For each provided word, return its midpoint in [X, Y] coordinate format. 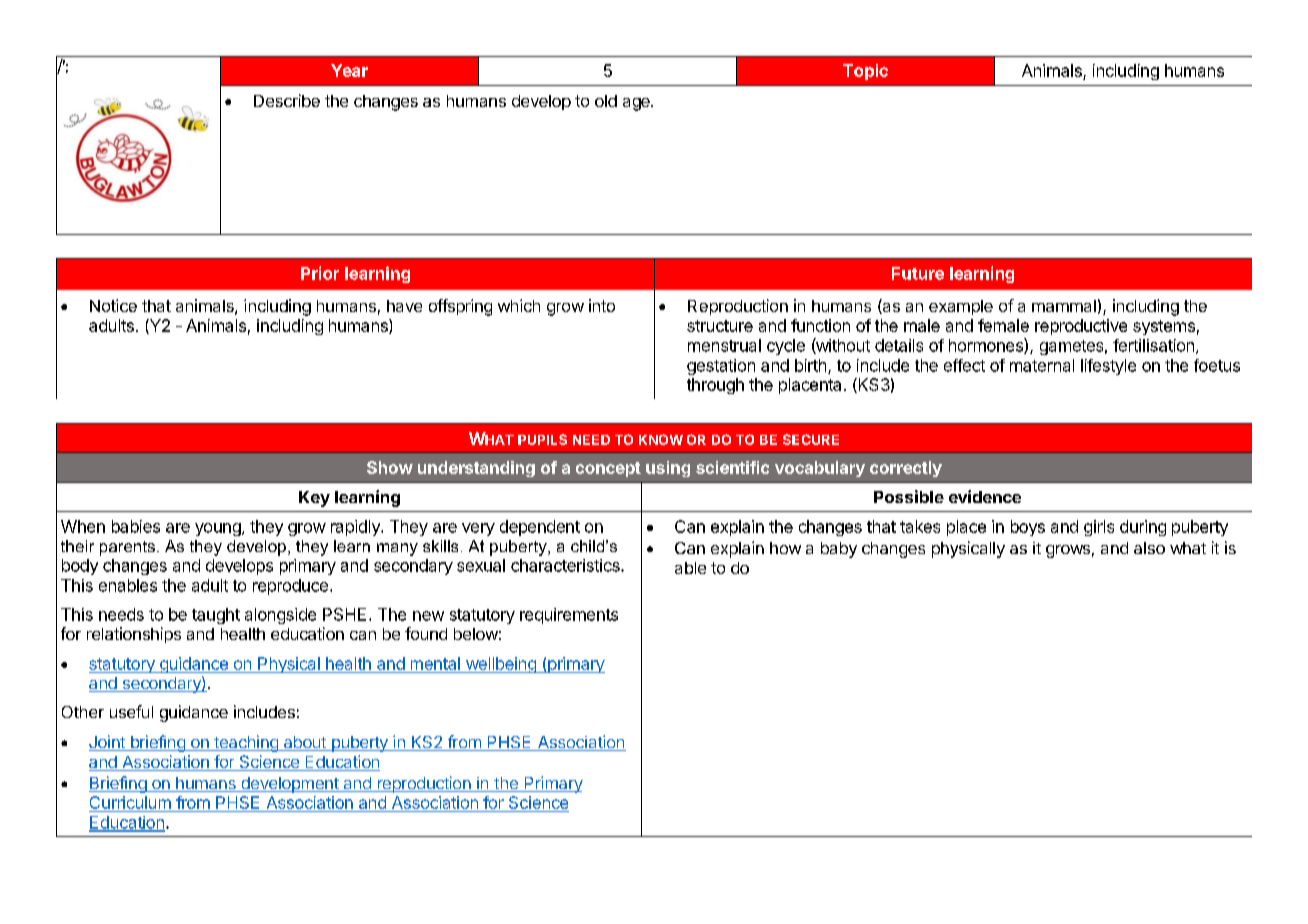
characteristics [566, 565]
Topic [865, 72]
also [1149, 548]
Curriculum [131, 804]
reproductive [1081, 327]
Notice [113, 305]
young [219, 529]
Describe [287, 100]
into [602, 305]
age [637, 104]
